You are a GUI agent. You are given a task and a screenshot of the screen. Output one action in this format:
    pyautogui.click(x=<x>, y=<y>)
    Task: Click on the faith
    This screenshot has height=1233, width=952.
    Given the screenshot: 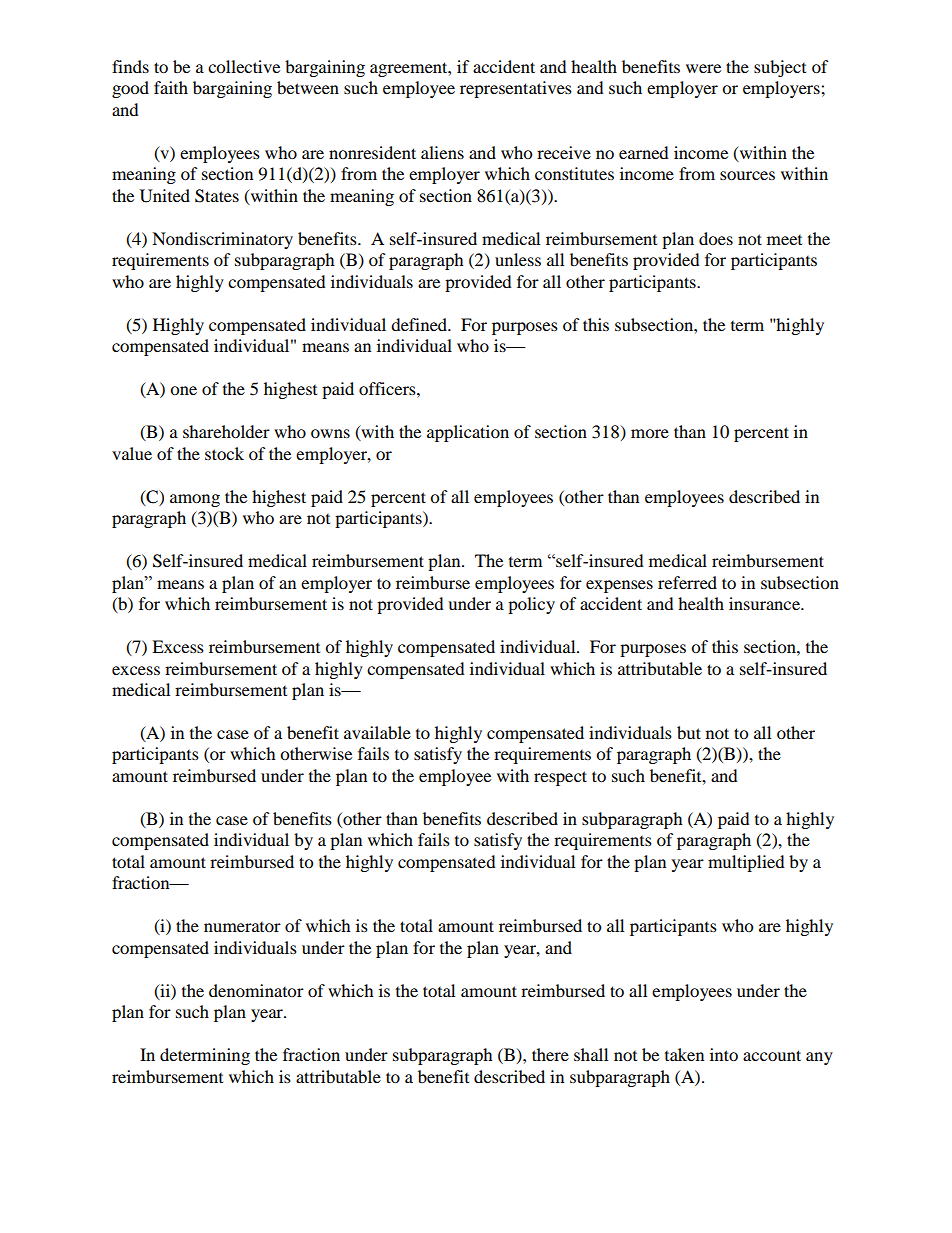 What is the action you would take?
    pyautogui.click(x=171, y=87)
